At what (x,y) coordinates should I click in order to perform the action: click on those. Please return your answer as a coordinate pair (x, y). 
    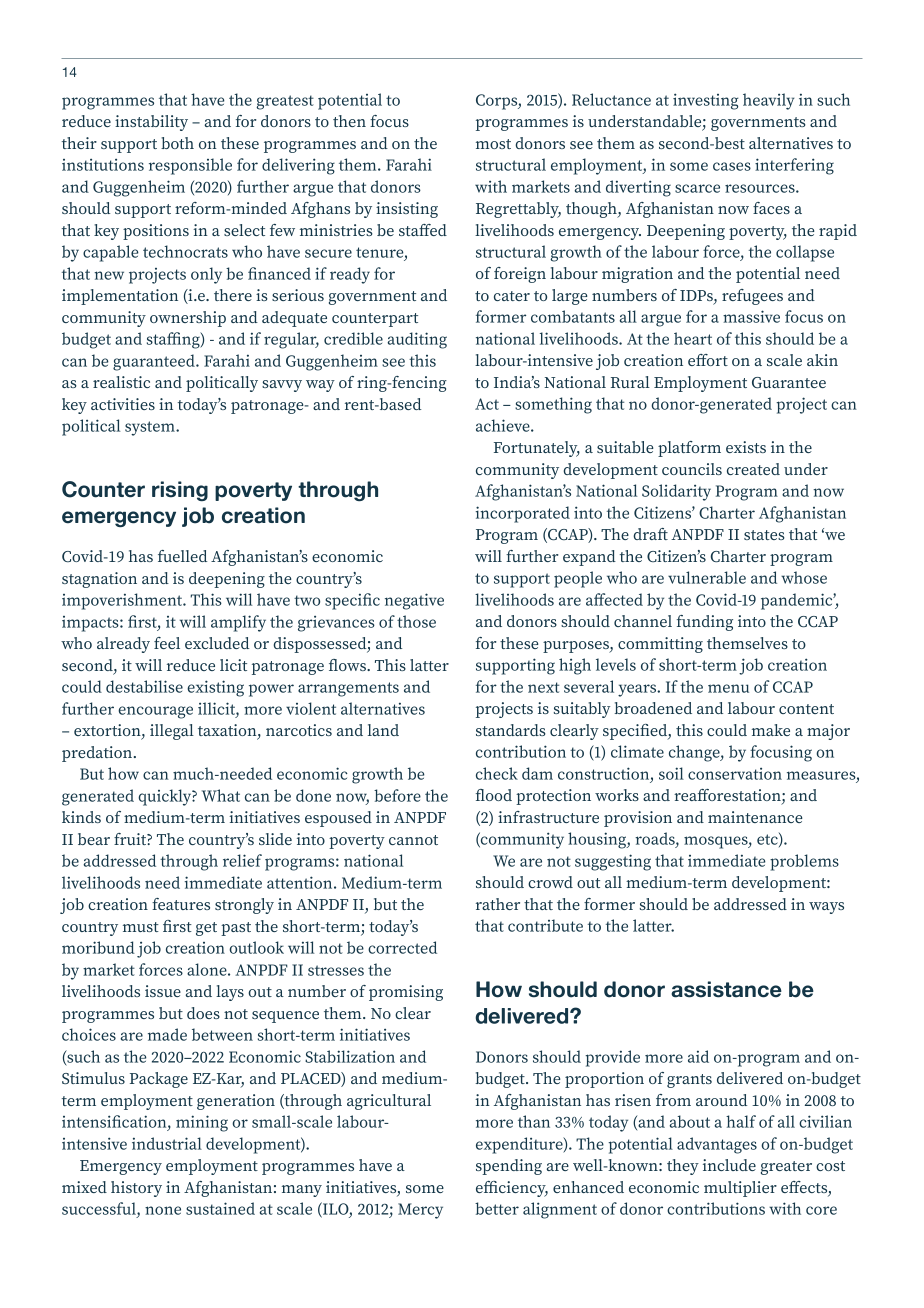
    Looking at the image, I should click on (416, 621).
